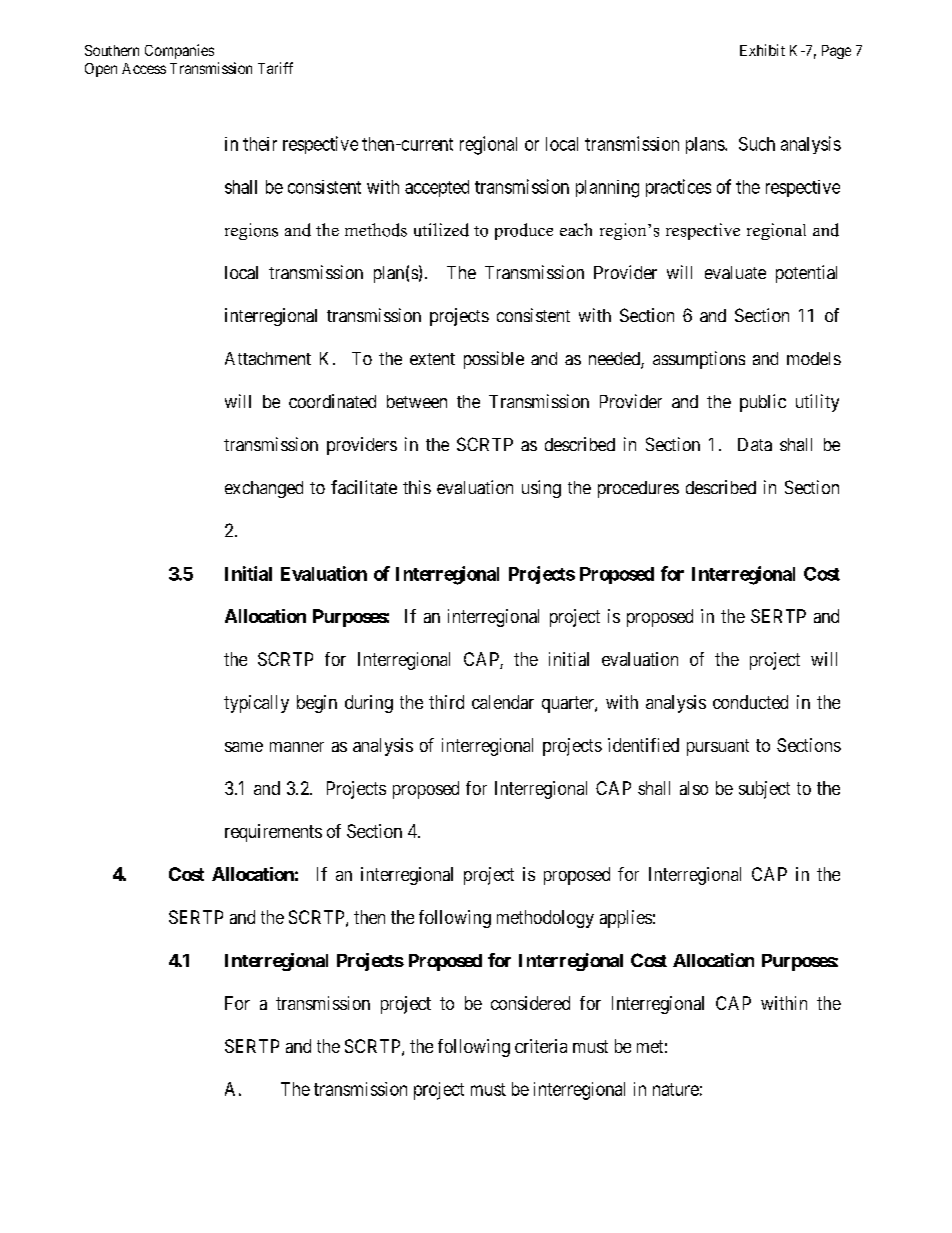 Image resolution: width=952 pixels, height=1233 pixels. What do you see at coordinates (273, 833) in the image?
I see `requirements` at bounding box center [273, 833].
